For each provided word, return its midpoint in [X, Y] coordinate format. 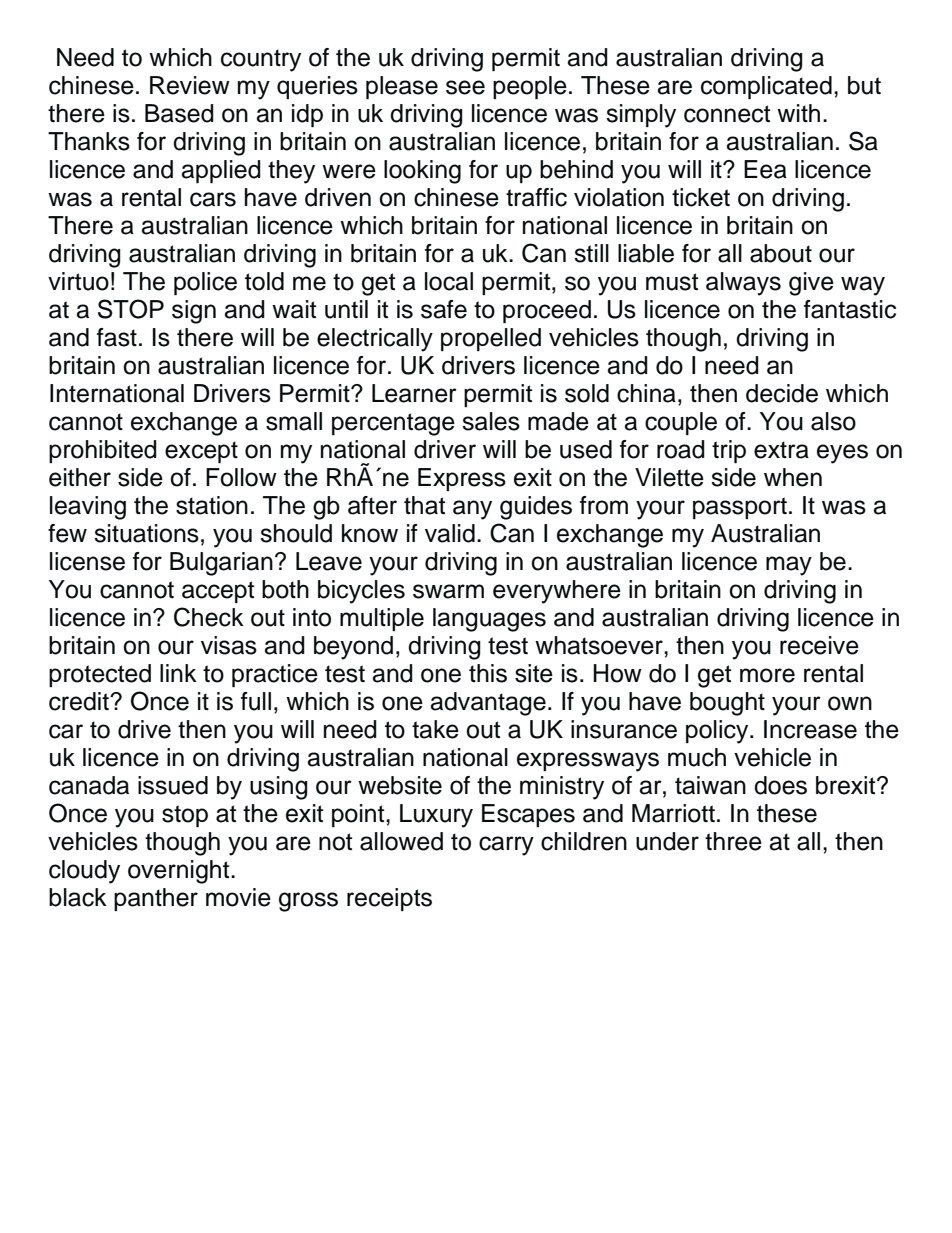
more [767, 675]
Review [190, 85]
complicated [766, 87]
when [793, 477]
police [205, 283]
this [488, 673]
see [465, 87]
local [449, 281]
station [212, 505]
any [472, 510]
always [743, 284]
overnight [180, 872]
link [178, 673]
